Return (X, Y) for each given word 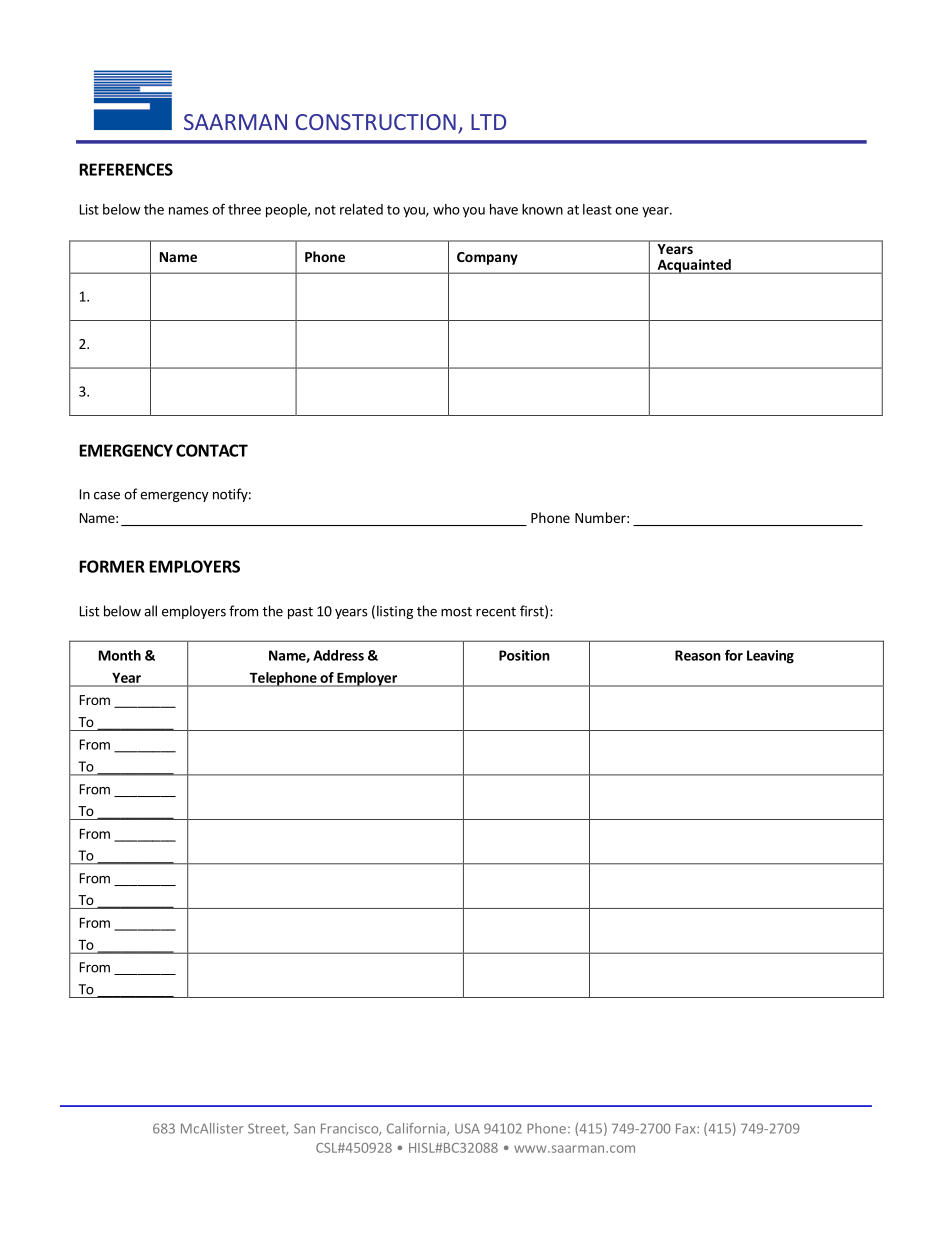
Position (524, 655)
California (417, 1129)
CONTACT (212, 450)
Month (120, 655)
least (597, 209)
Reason (698, 655)
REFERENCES (126, 169)
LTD (488, 122)
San (304, 1128)
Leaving (770, 657)
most (456, 612)
